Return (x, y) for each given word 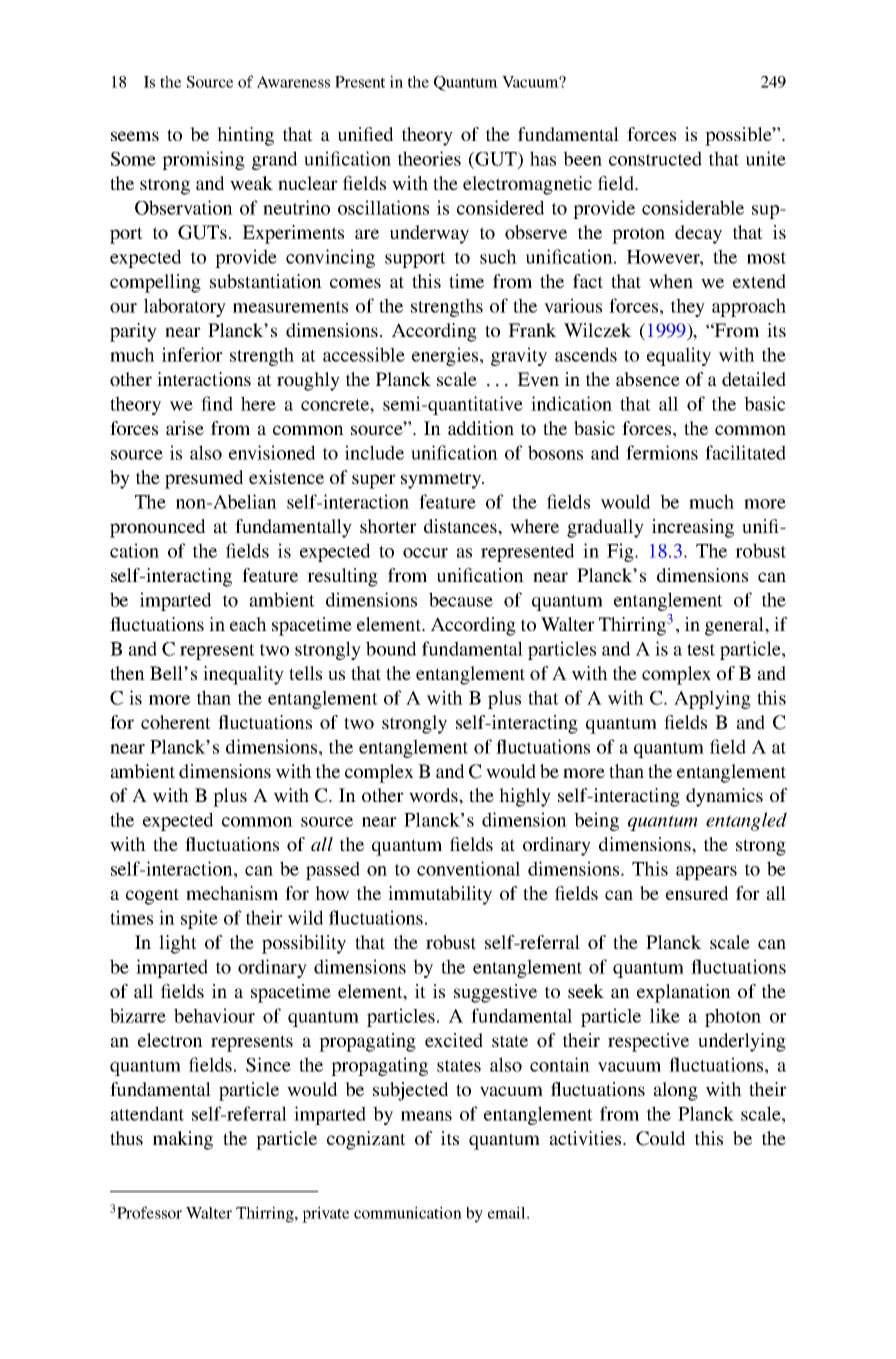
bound (391, 648)
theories (429, 158)
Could (660, 1138)
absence (648, 379)
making (183, 1140)
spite (199, 919)
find (217, 403)
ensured (697, 893)
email (508, 1212)
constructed (655, 158)
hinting (245, 136)
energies (445, 356)
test (701, 650)
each (248, 624)
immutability (440, 895)
